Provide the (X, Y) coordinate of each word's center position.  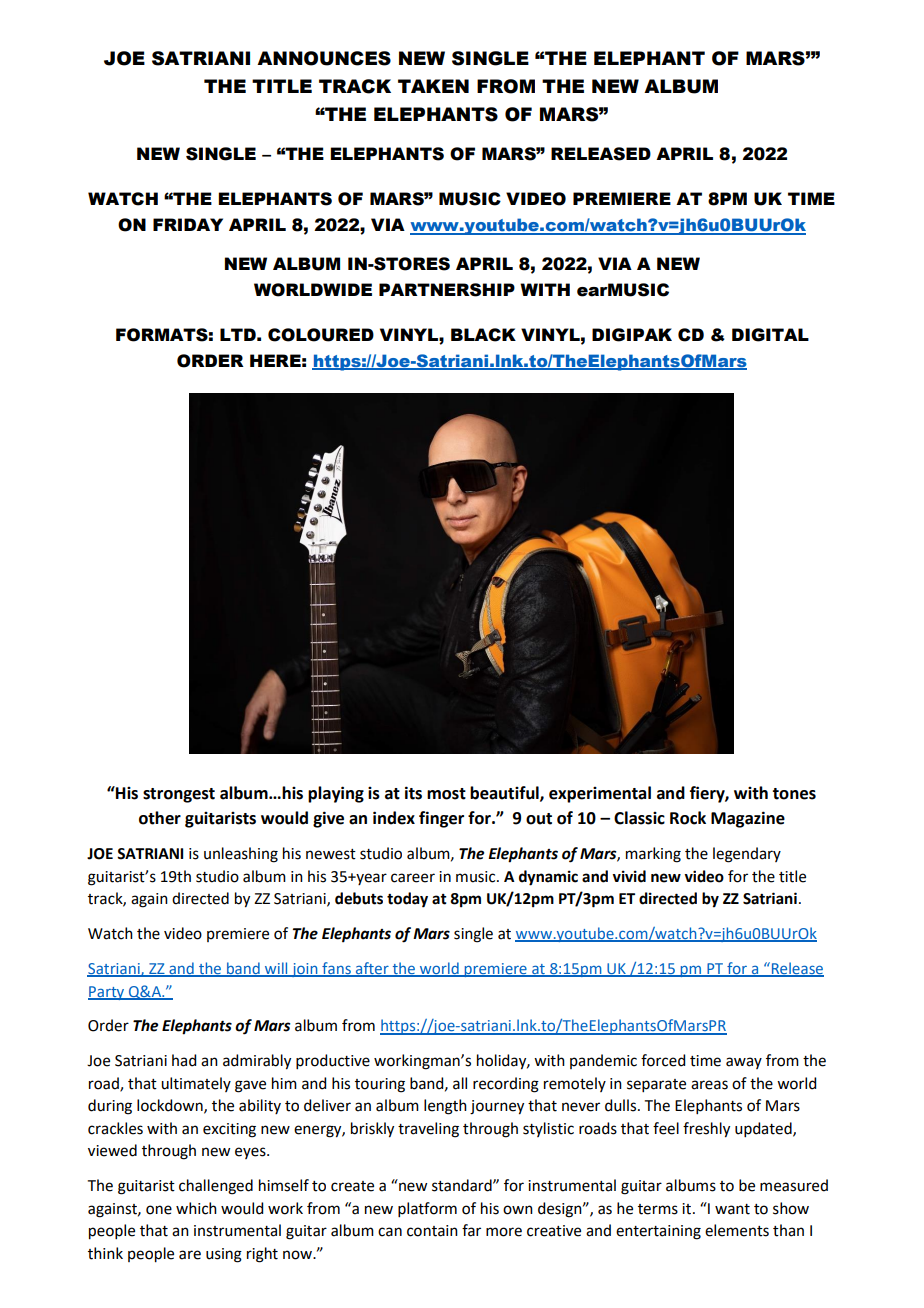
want (732, 1209)
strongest (179, 795)
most (446, 794)
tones (794, 794)
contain (432, 1231)
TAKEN (433, 86)
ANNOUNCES (324, 58)
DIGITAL (770, 335)
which (196, 1208)
